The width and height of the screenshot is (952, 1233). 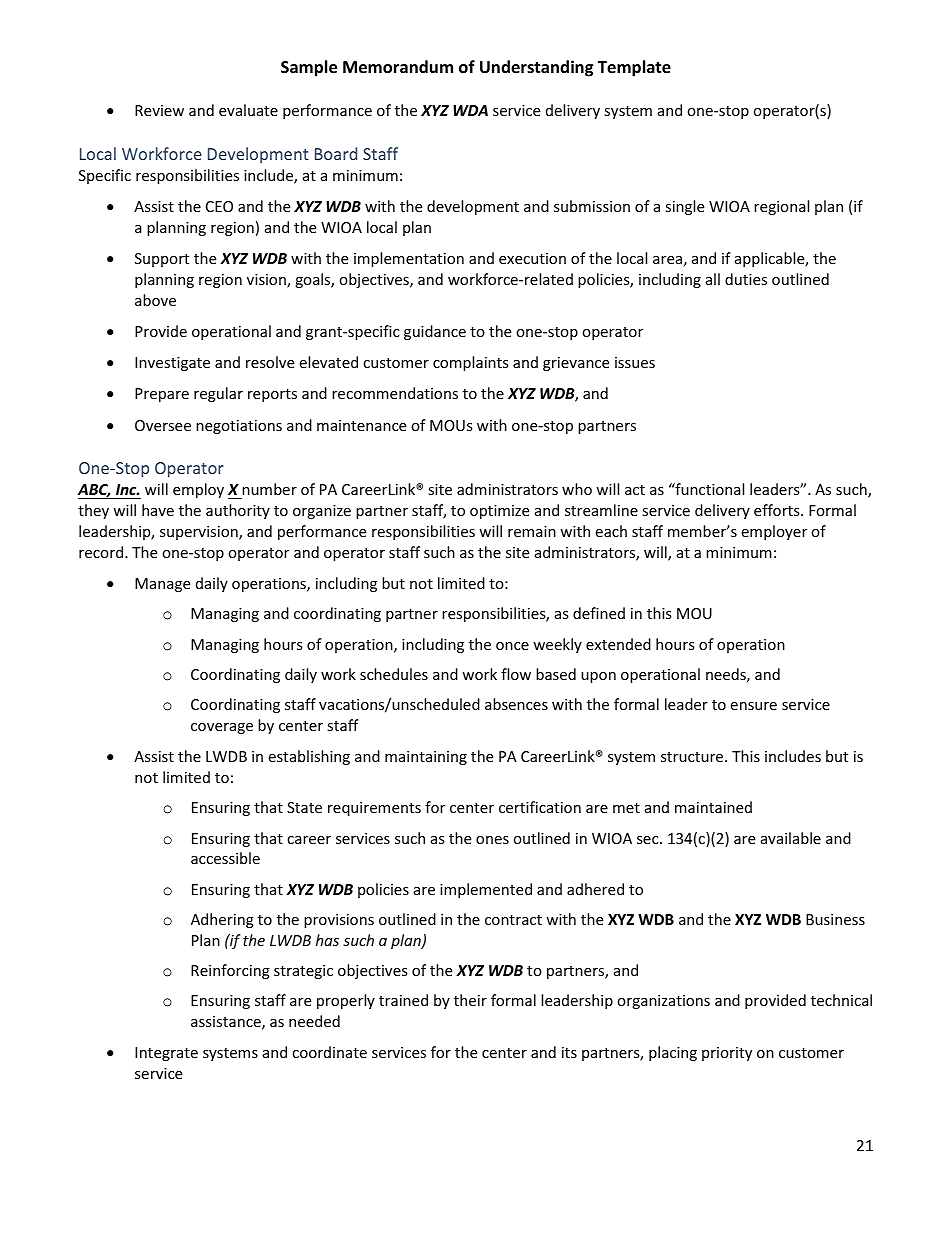 What do you see at coordinates (162, 395) in the screenshot?
I see `Prepare` at bounding box center [162, 395].
